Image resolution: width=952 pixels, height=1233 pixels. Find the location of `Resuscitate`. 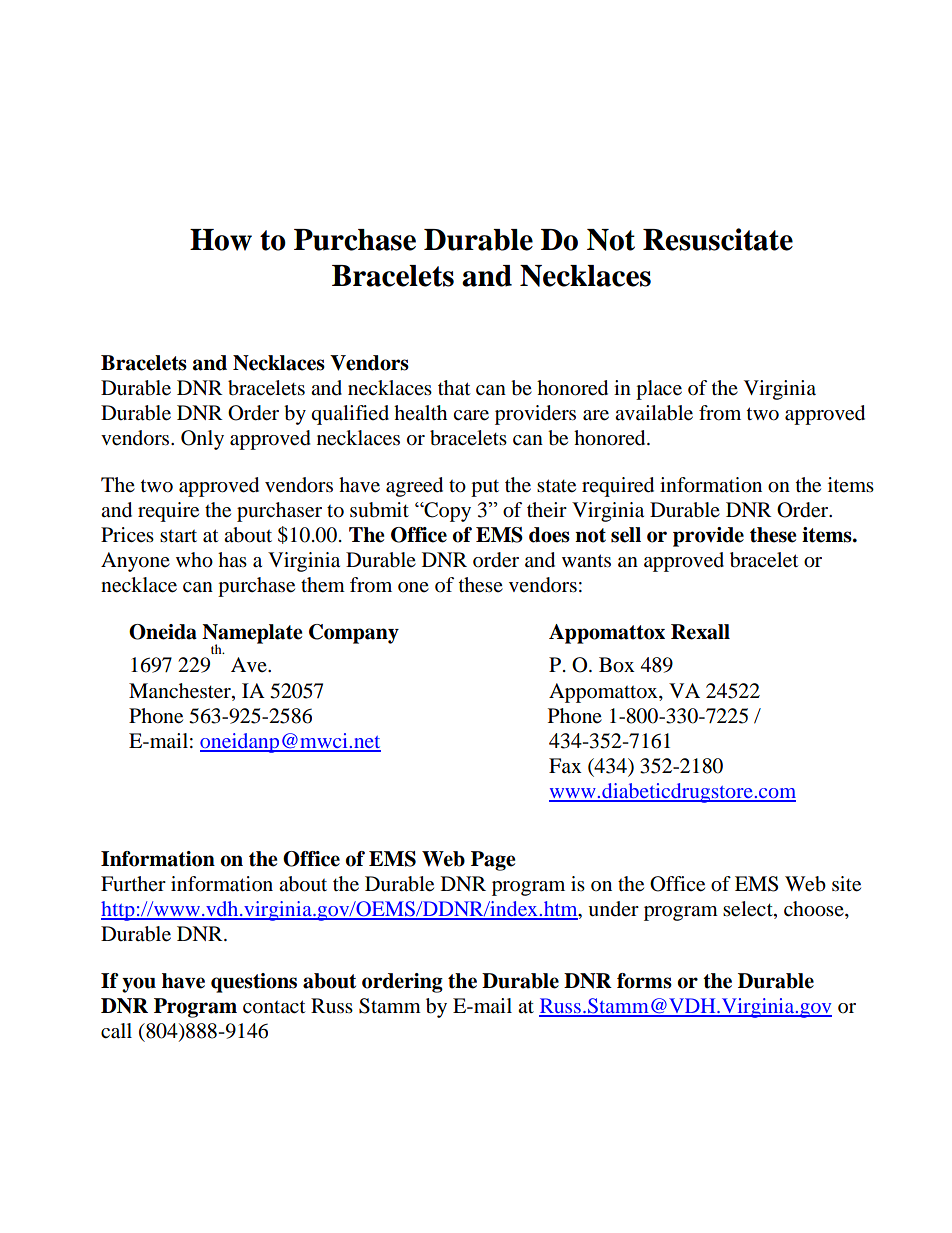

Resuscitate is located at coordinates (718, 239).
